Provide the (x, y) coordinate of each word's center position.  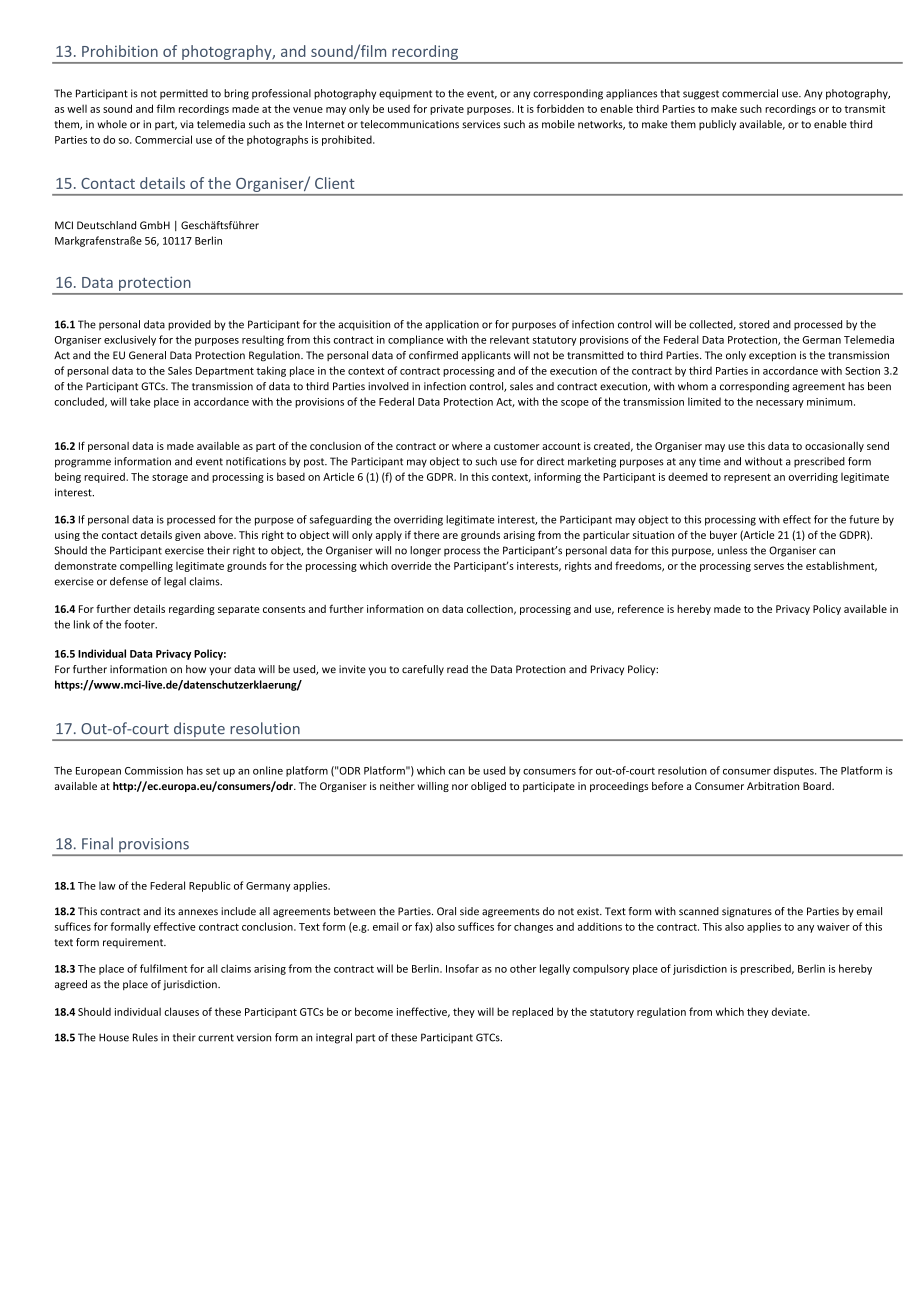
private (447, 110)
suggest (701, 95)
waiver (833, 927)
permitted (184, 94)
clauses (181, 1011)
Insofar (462, 968)
